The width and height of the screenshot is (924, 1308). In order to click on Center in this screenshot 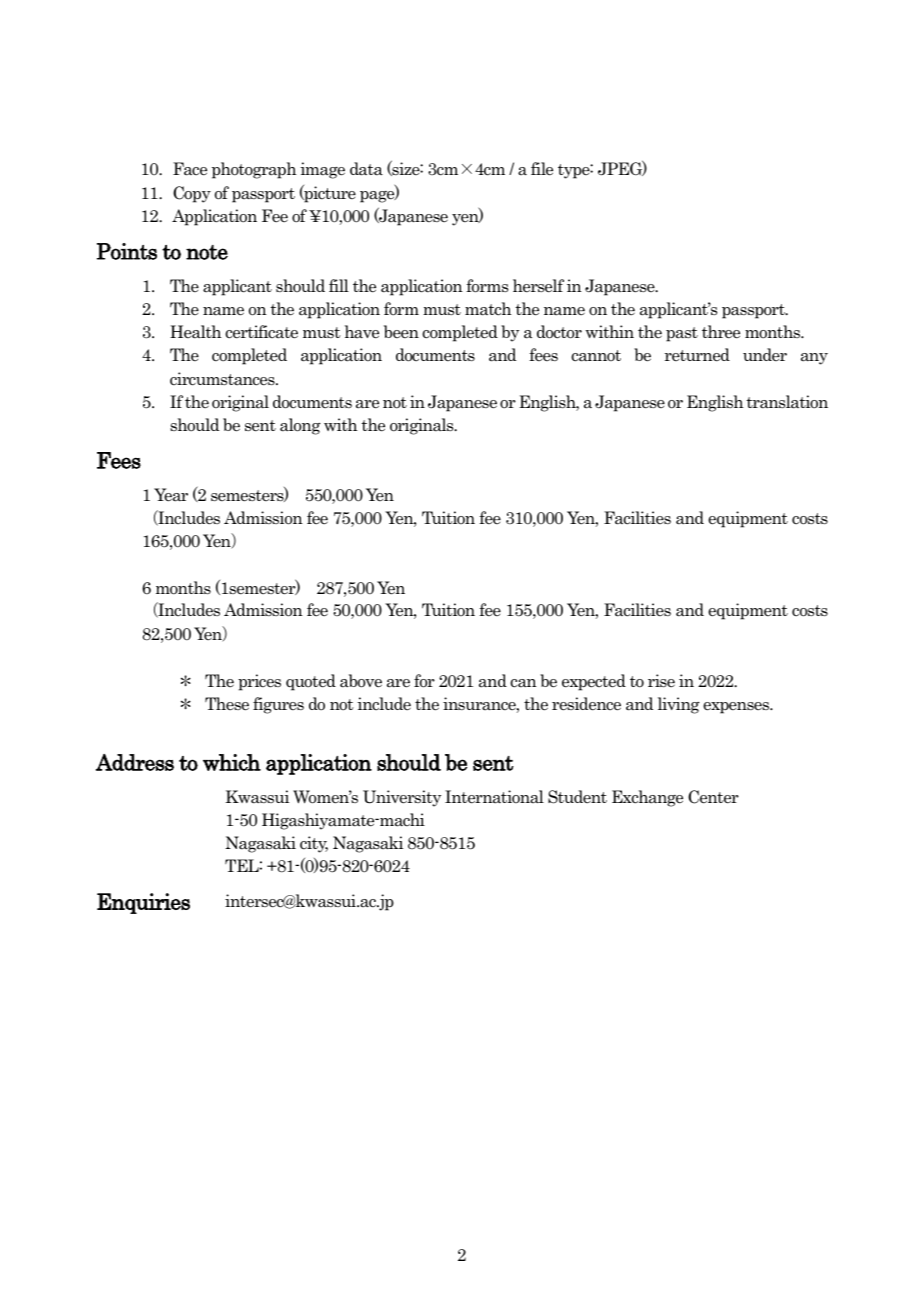, I will do `click(713, 797)`.
